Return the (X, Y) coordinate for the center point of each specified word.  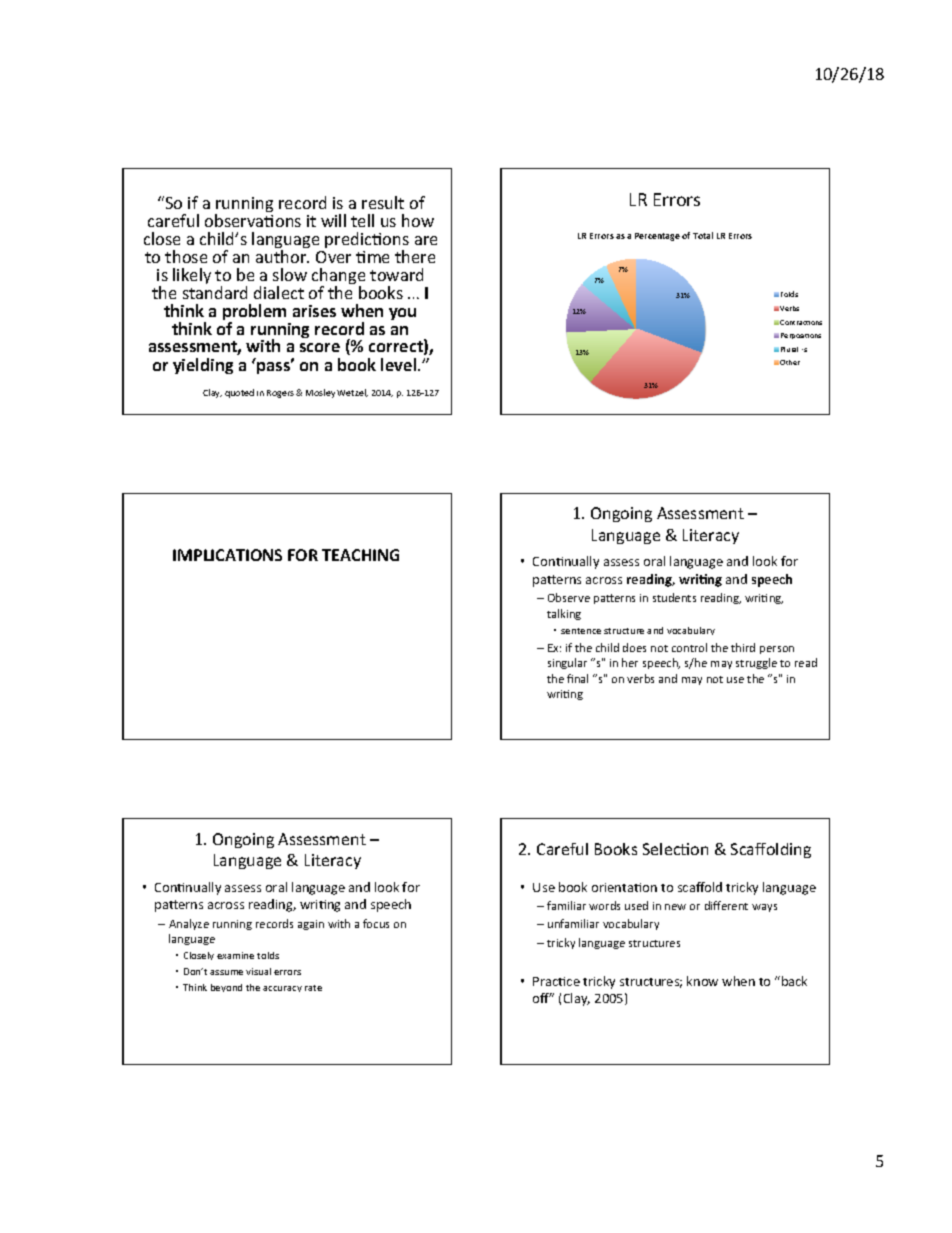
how (418, 220)
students (674, 597)
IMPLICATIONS (227, 555)
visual (258, 971)
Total (703, 235)
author (282, 256)
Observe (569, 597)
